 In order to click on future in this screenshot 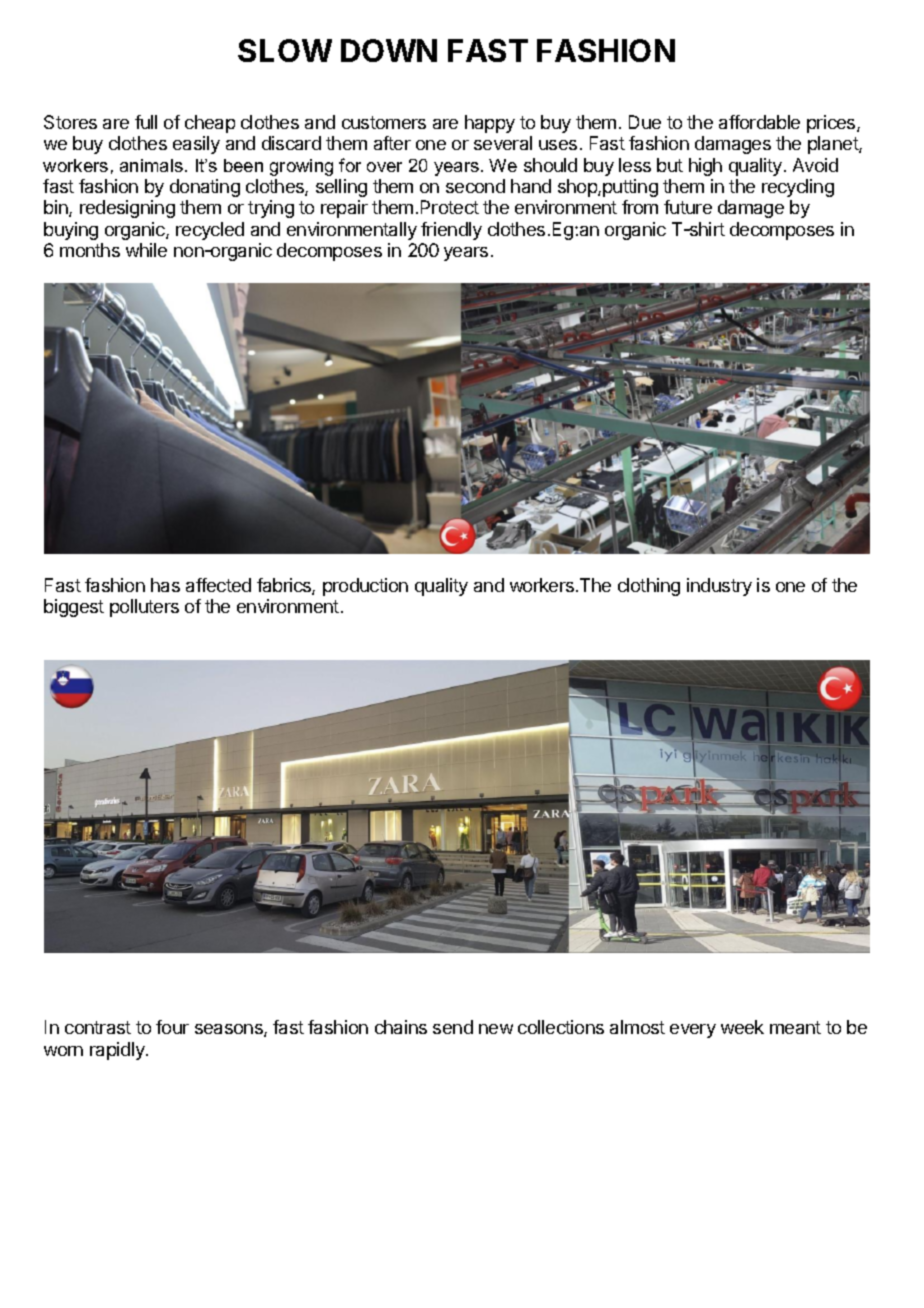, I will do `click(688, 207)`.
